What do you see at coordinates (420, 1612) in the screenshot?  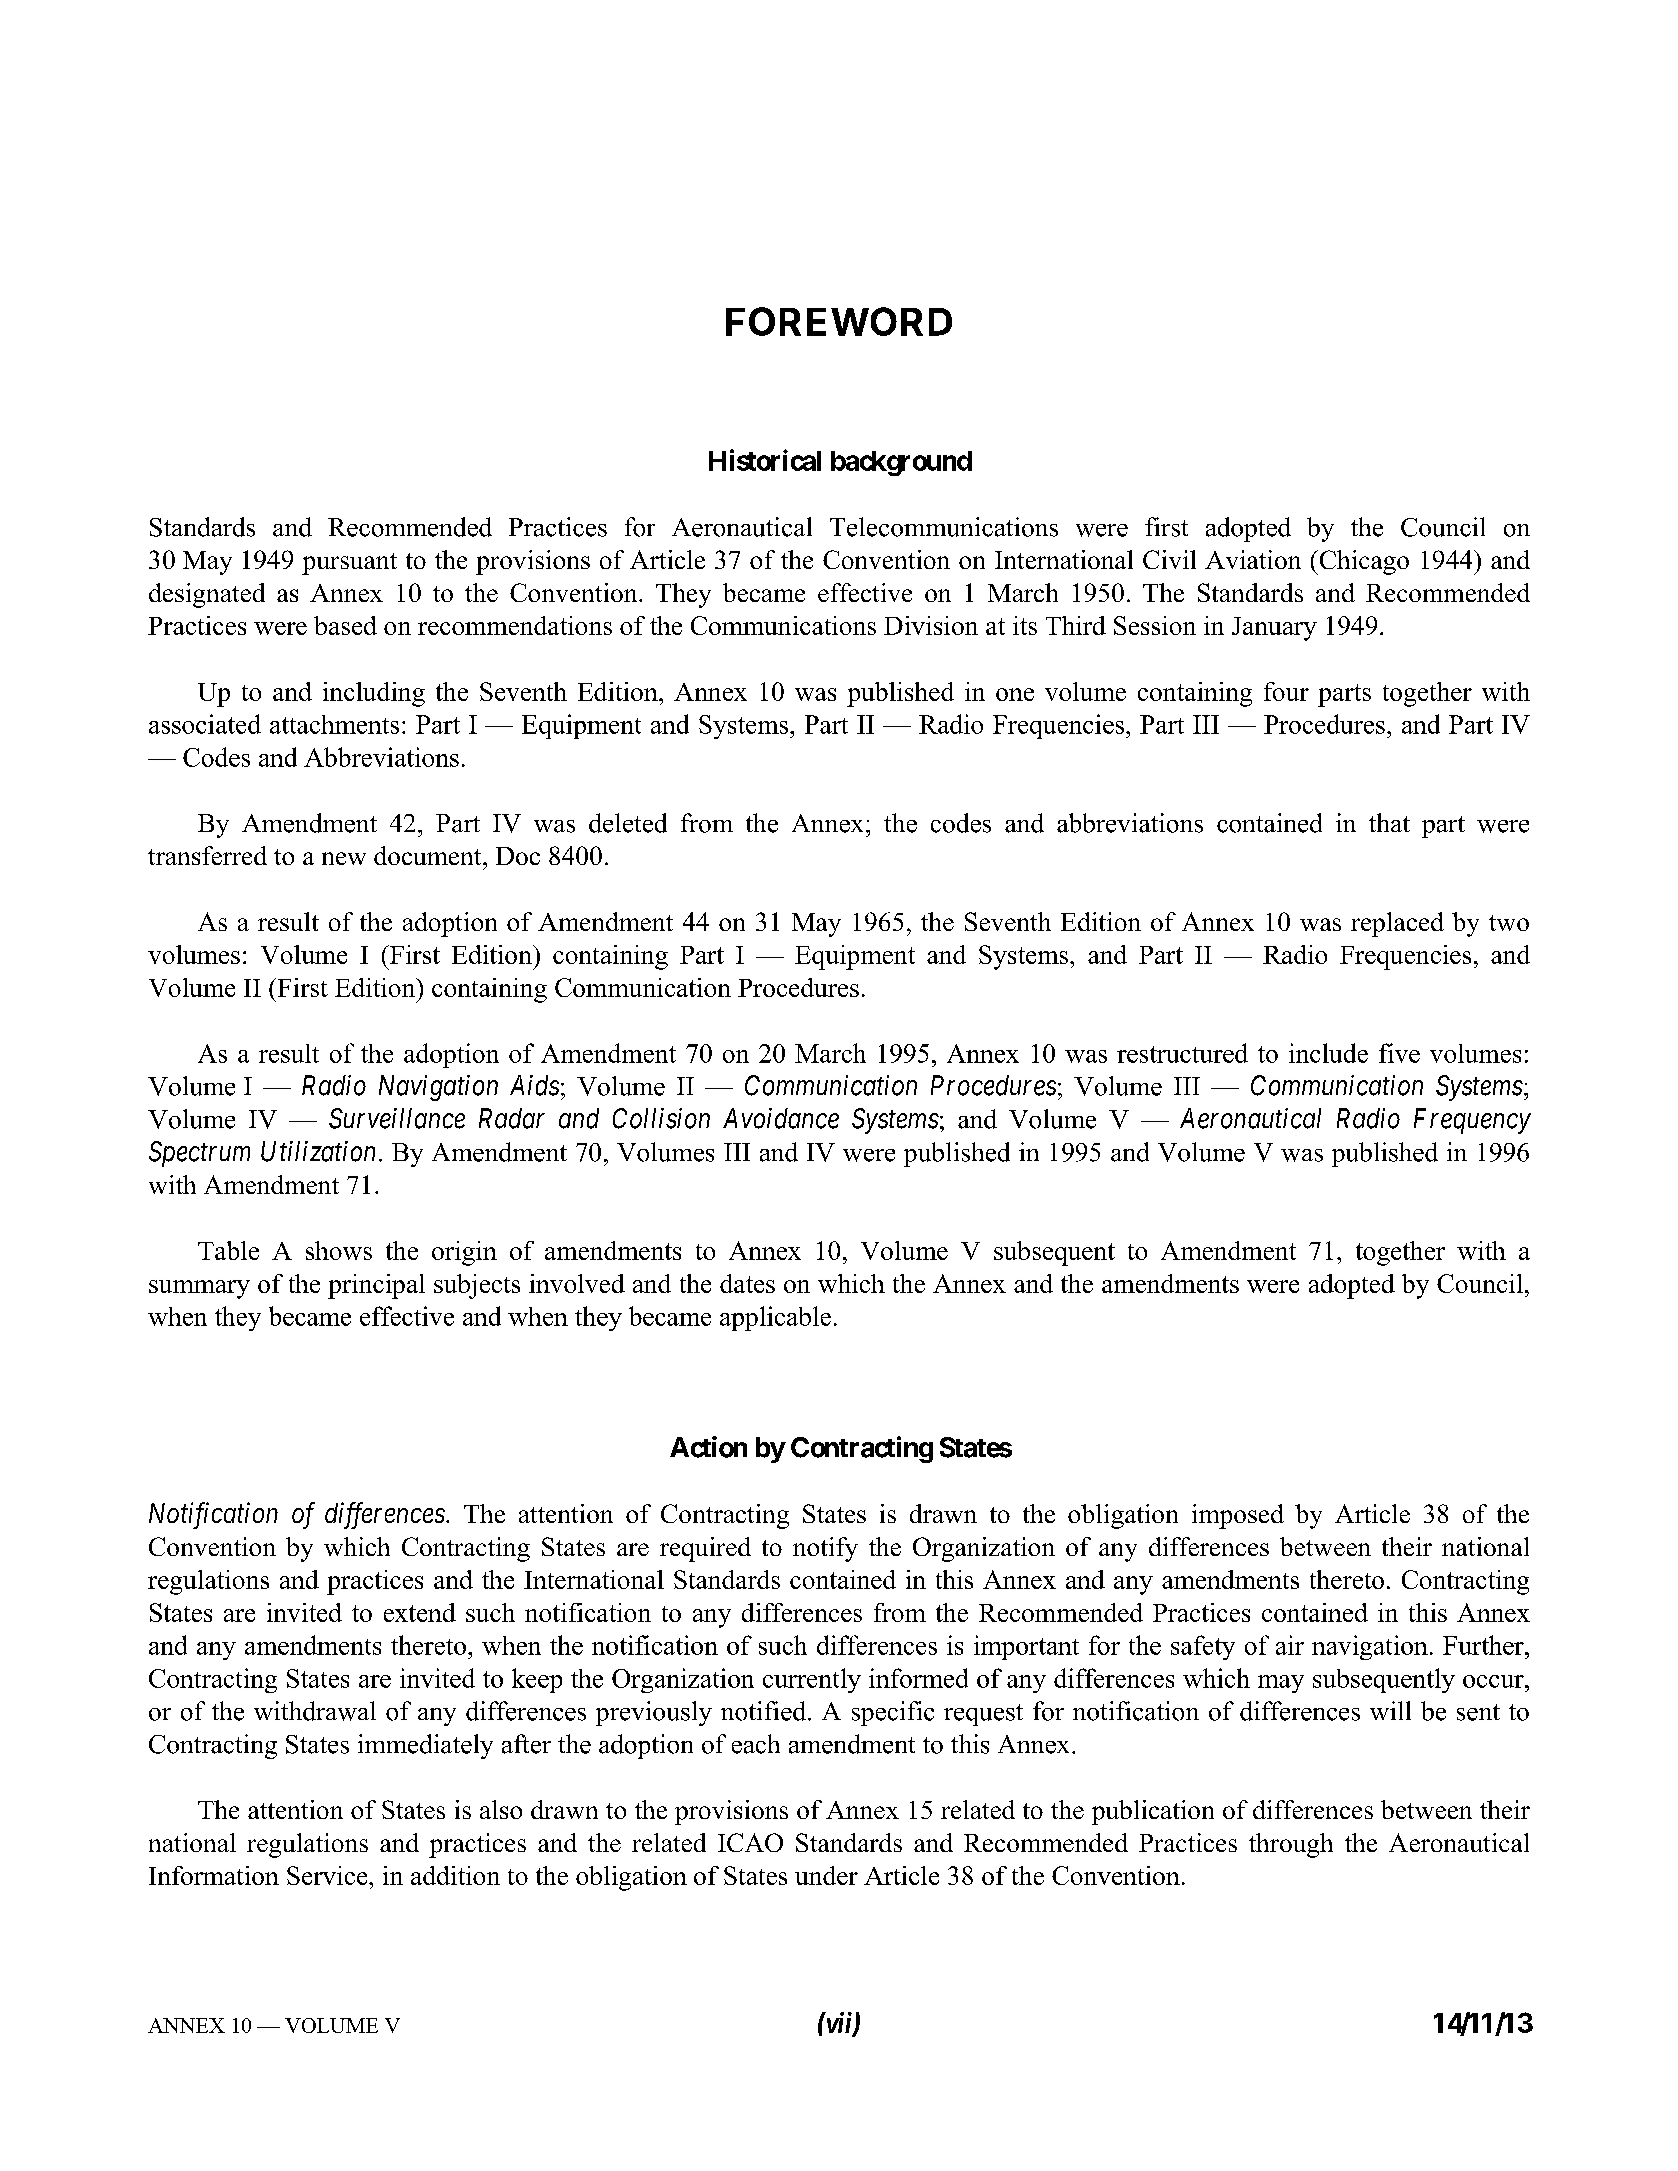 I see `extend` at bounding box center [420, 1612].
